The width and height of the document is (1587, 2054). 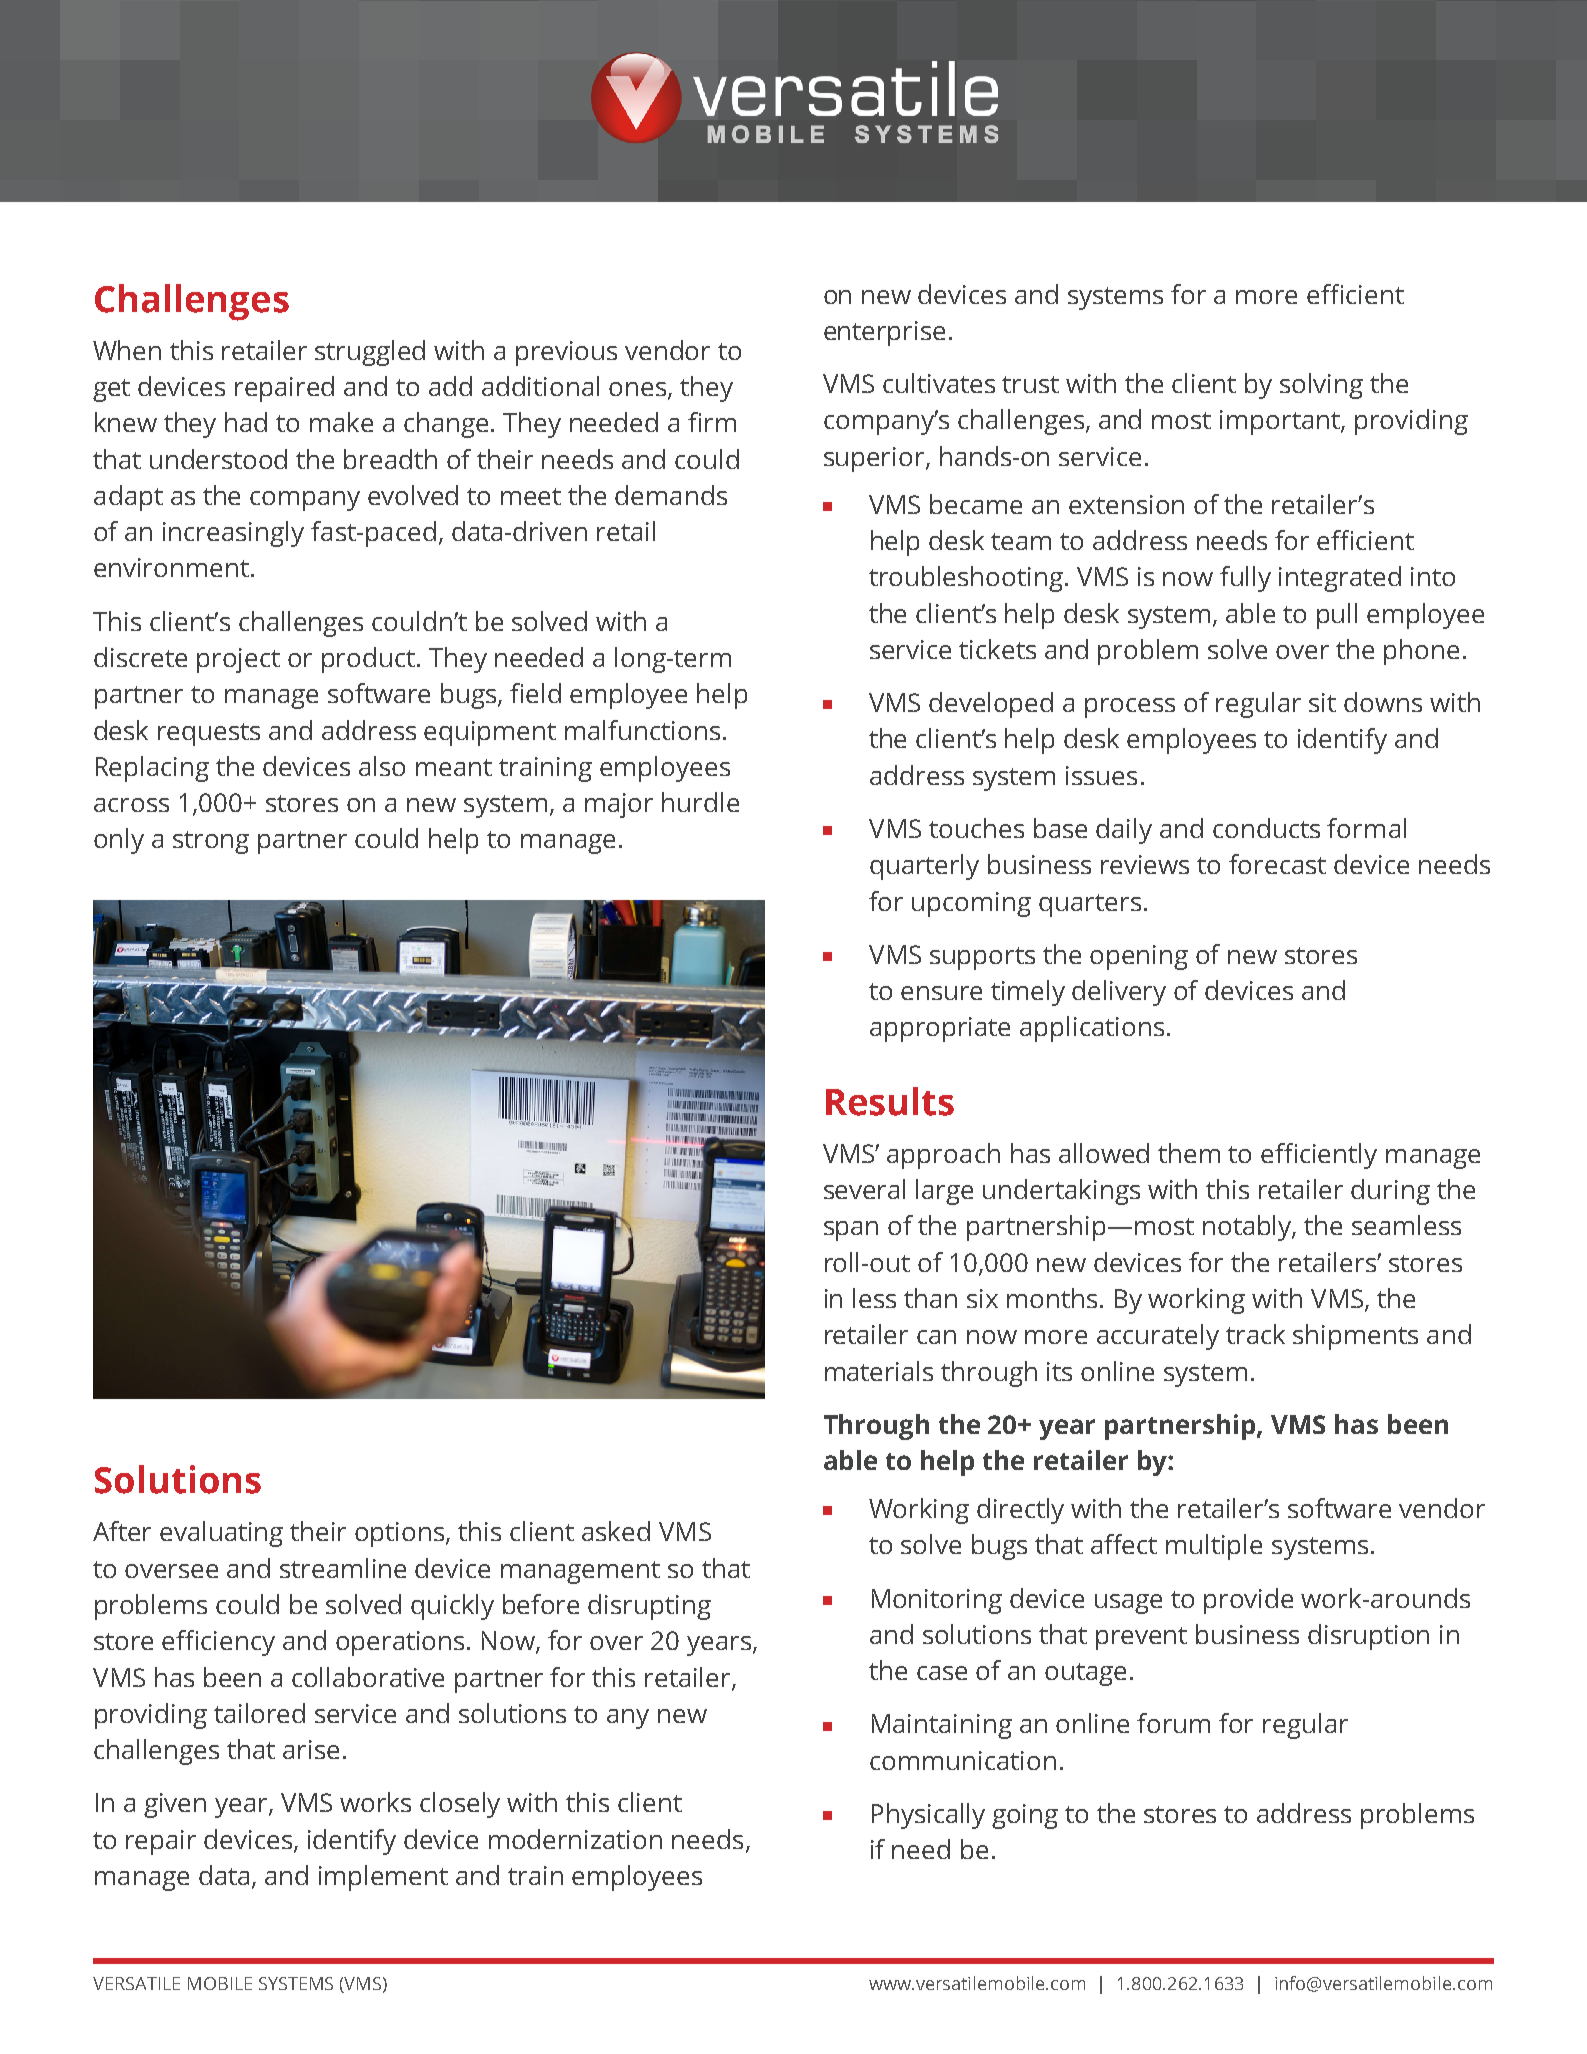 I want to click on had, so click(x=246, y=422).
